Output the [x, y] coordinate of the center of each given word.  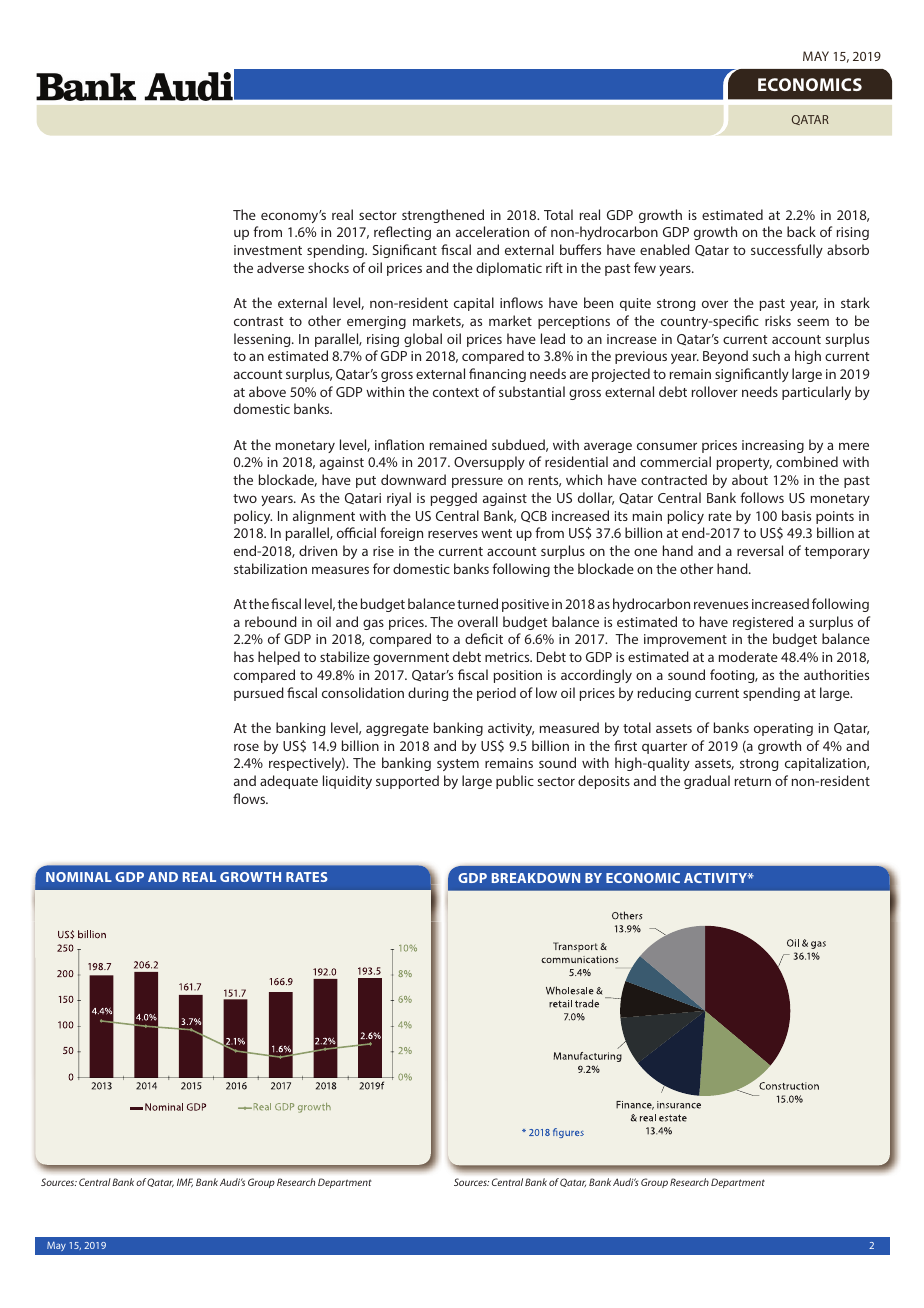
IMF [185, 1182]
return [753, 781]
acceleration [492, 231]
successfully [787, 251]
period [496, 694]
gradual [707, 782]
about [750, 479]
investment [268, 250]
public [515, 782]
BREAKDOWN [536, 878]
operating [783, 729]
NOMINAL [79, 877]
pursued [259, 694]
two [245, 498]
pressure [477, 482]
